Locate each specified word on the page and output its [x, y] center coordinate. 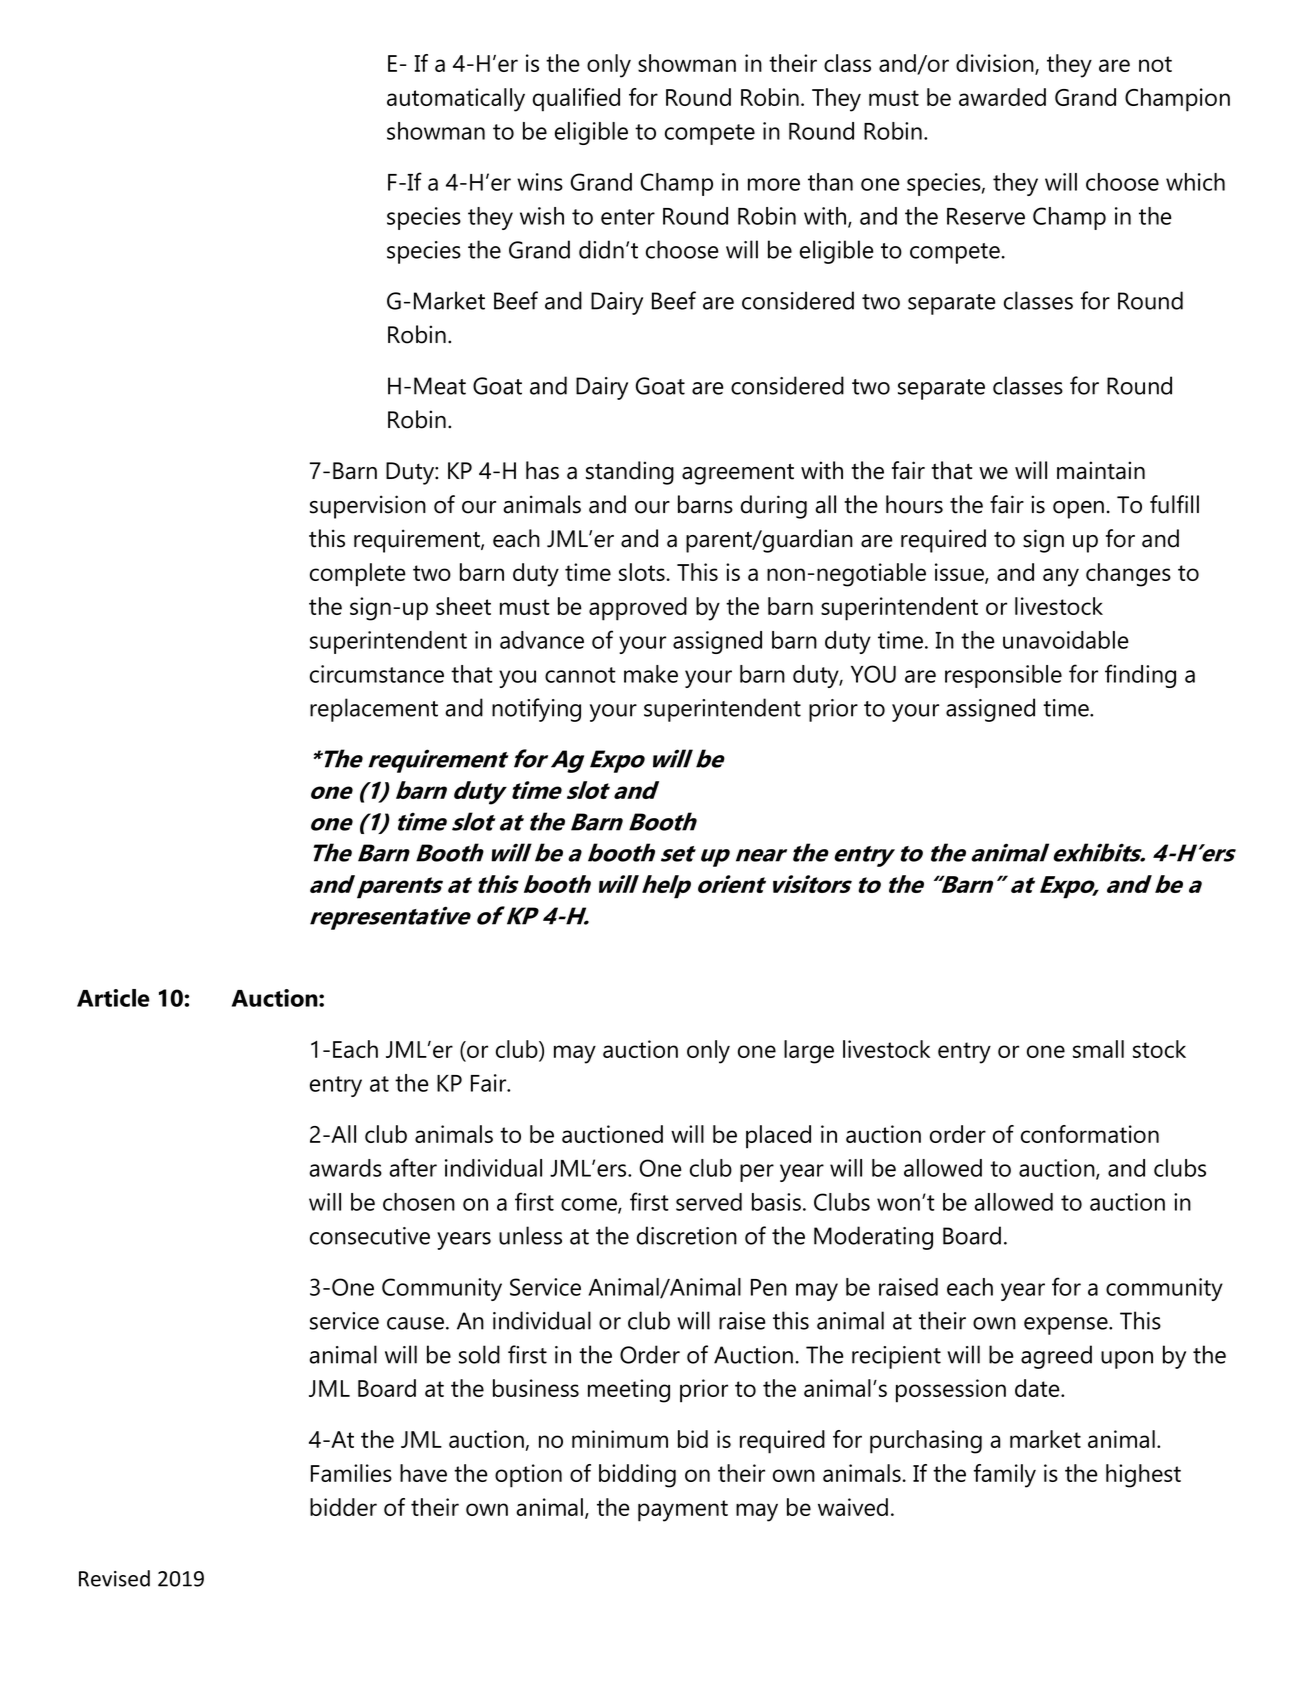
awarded [1002, 97]
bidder [343, 1507]
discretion [687, 1235]
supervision [368, 507]
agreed [1056, 1357]
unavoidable [1066, 640]
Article [113, 998]
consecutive [370, 1236]
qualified [576, 100]
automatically [456, 100]
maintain [1101, 470]
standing [630, 473]
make [651, 674]
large [809, 1052]
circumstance [377, 674]
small [1098, 1049]
